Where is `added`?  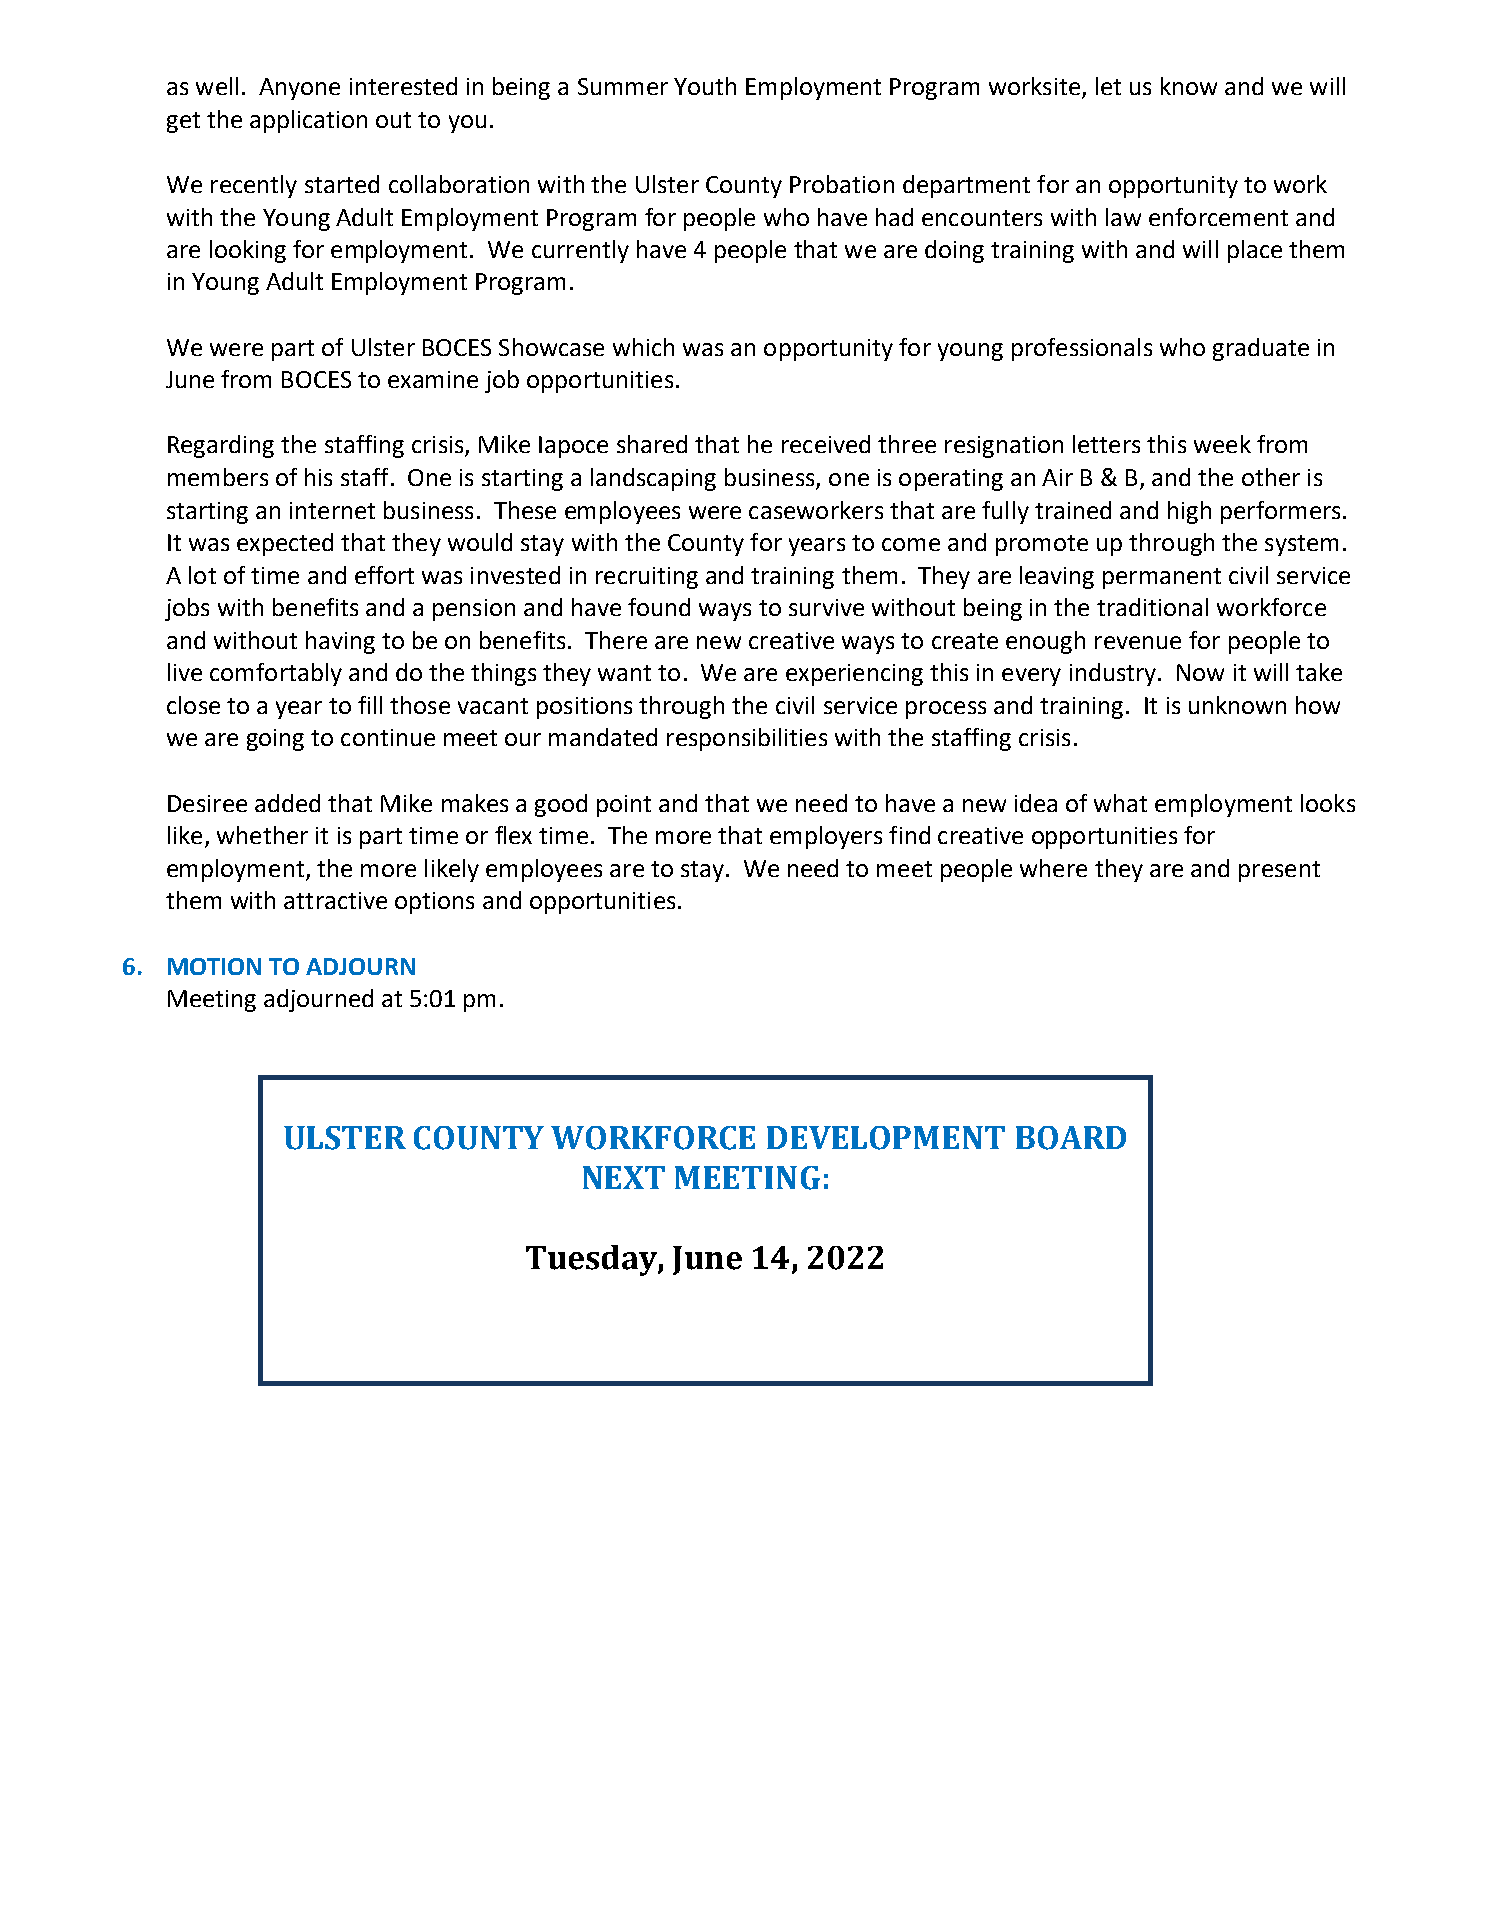
added is located at coordinates (287, 803).
